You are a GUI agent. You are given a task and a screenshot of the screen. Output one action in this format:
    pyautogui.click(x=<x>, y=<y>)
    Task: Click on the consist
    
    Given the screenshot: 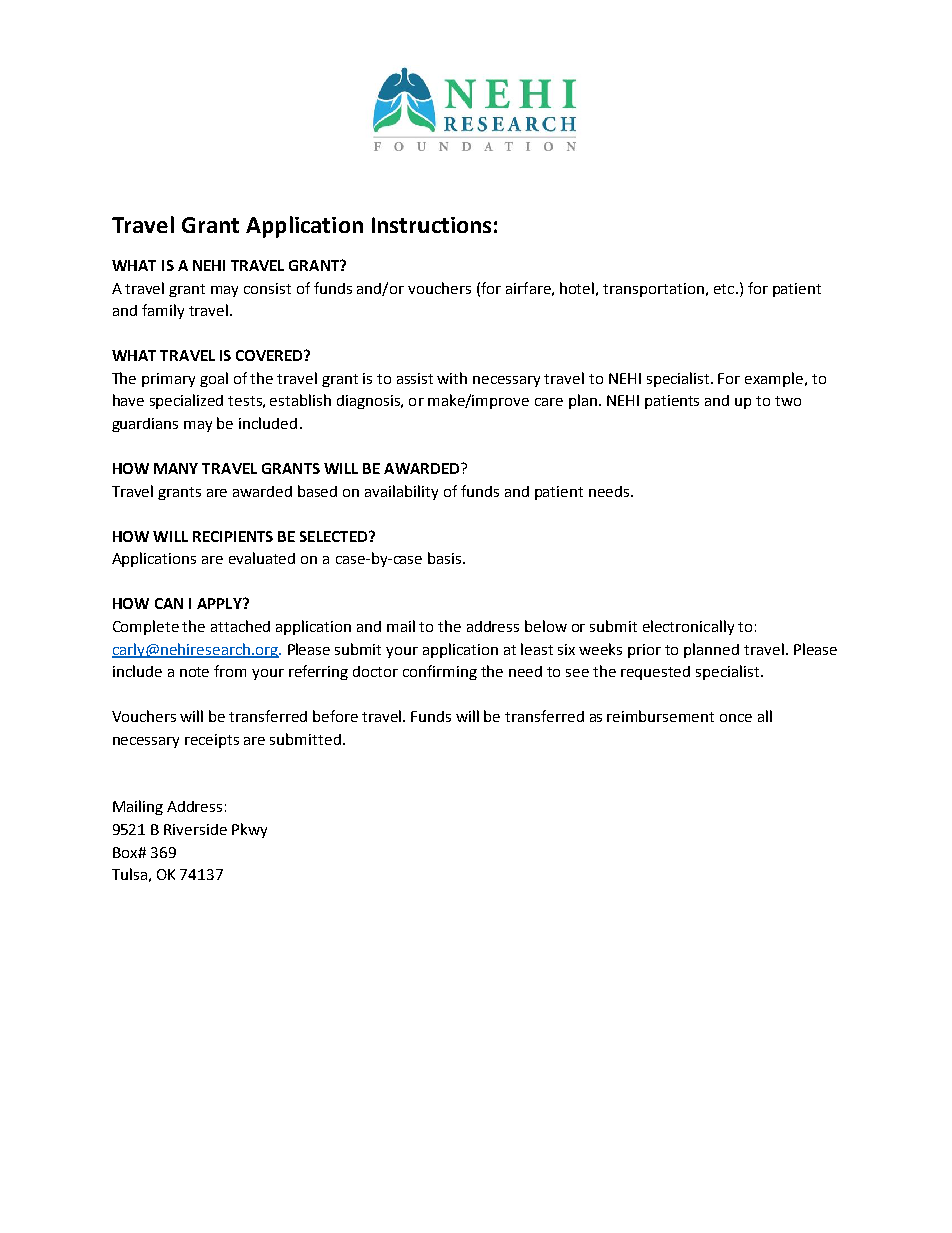 What is the action you would take?
    pyautogui.click(x=267, y=288)
